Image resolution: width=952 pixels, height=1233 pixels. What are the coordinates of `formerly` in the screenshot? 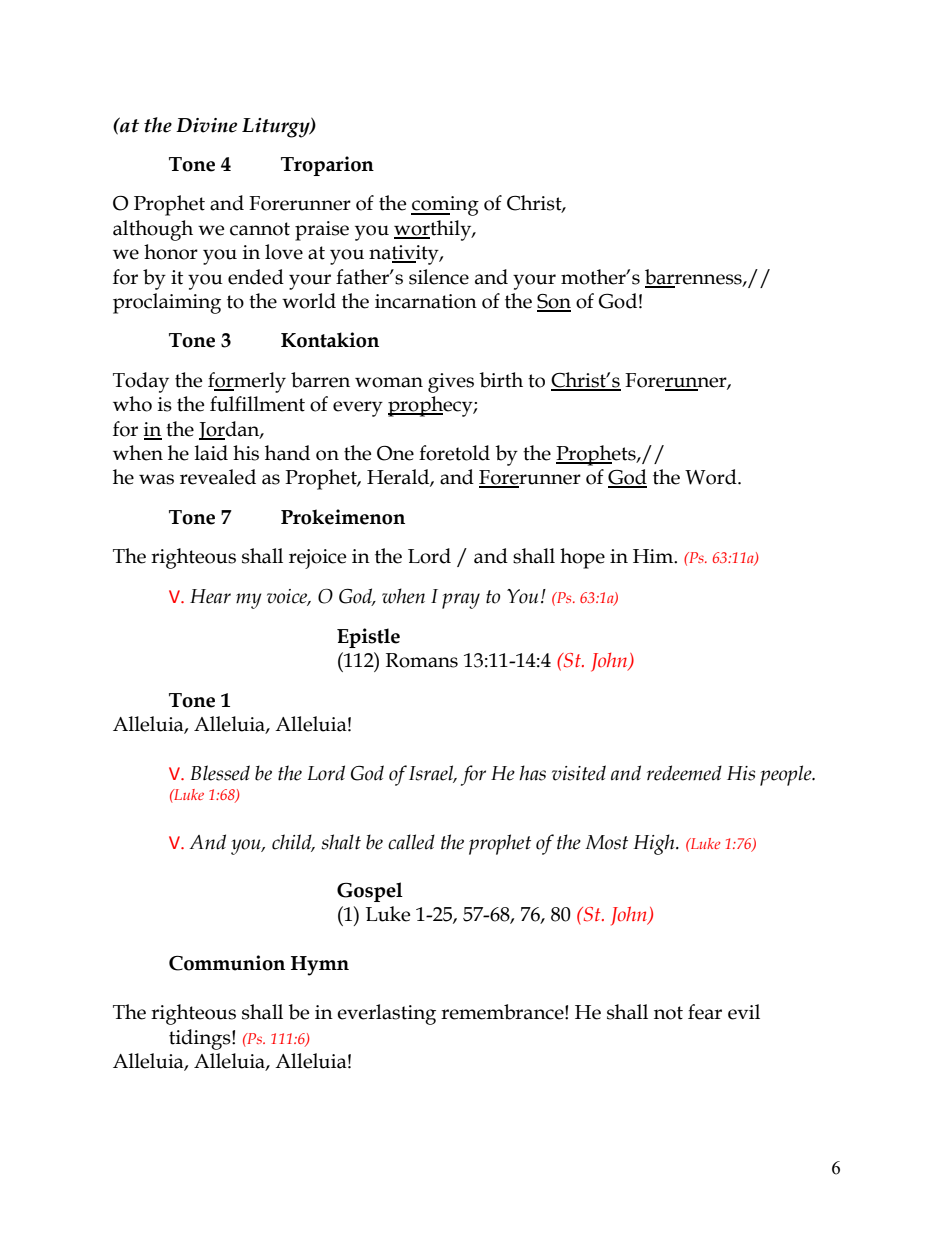 It's located at (247, 382).
